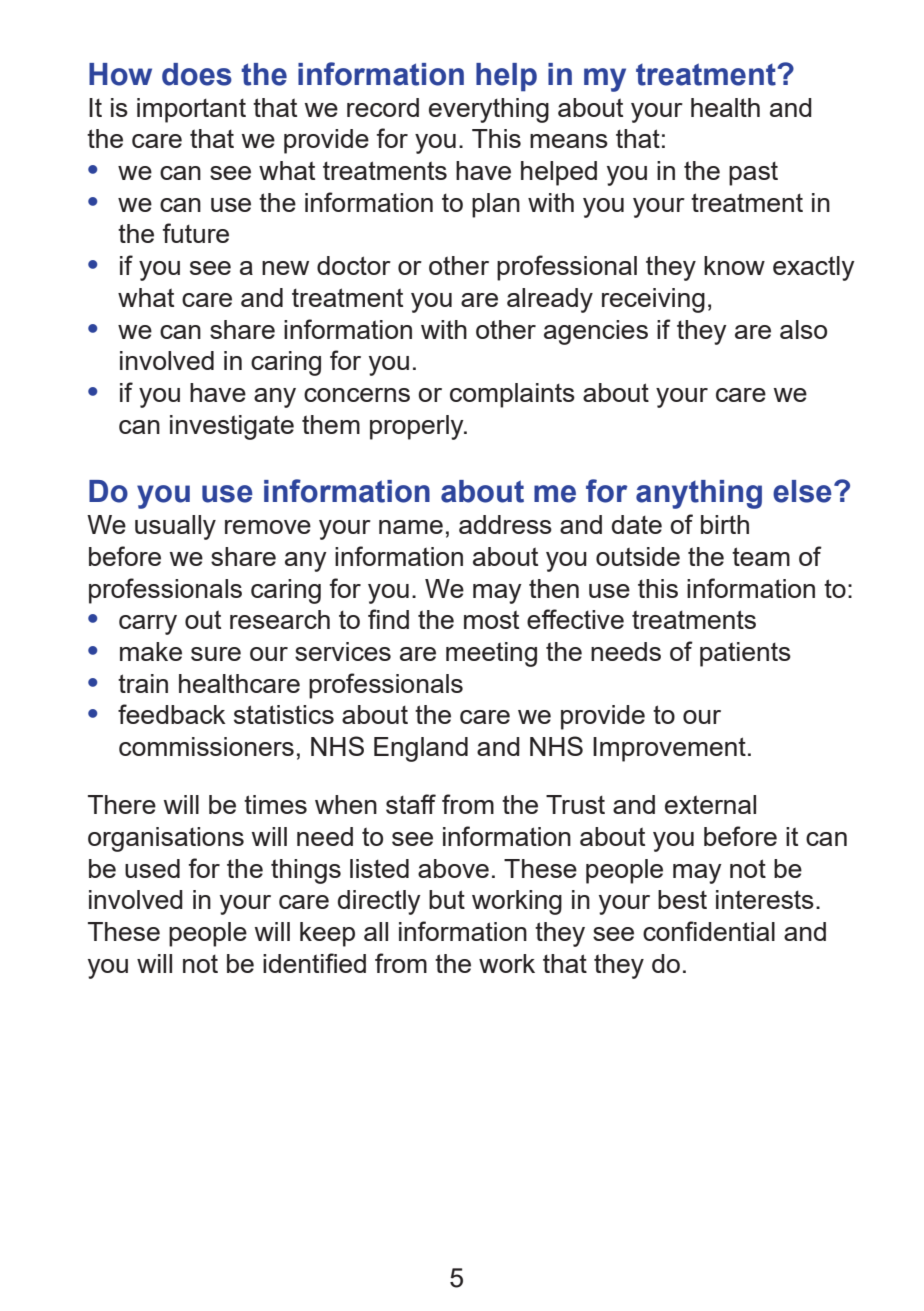 This document has width=924, height=1311. I want to click on sure, so click(216, 654).
